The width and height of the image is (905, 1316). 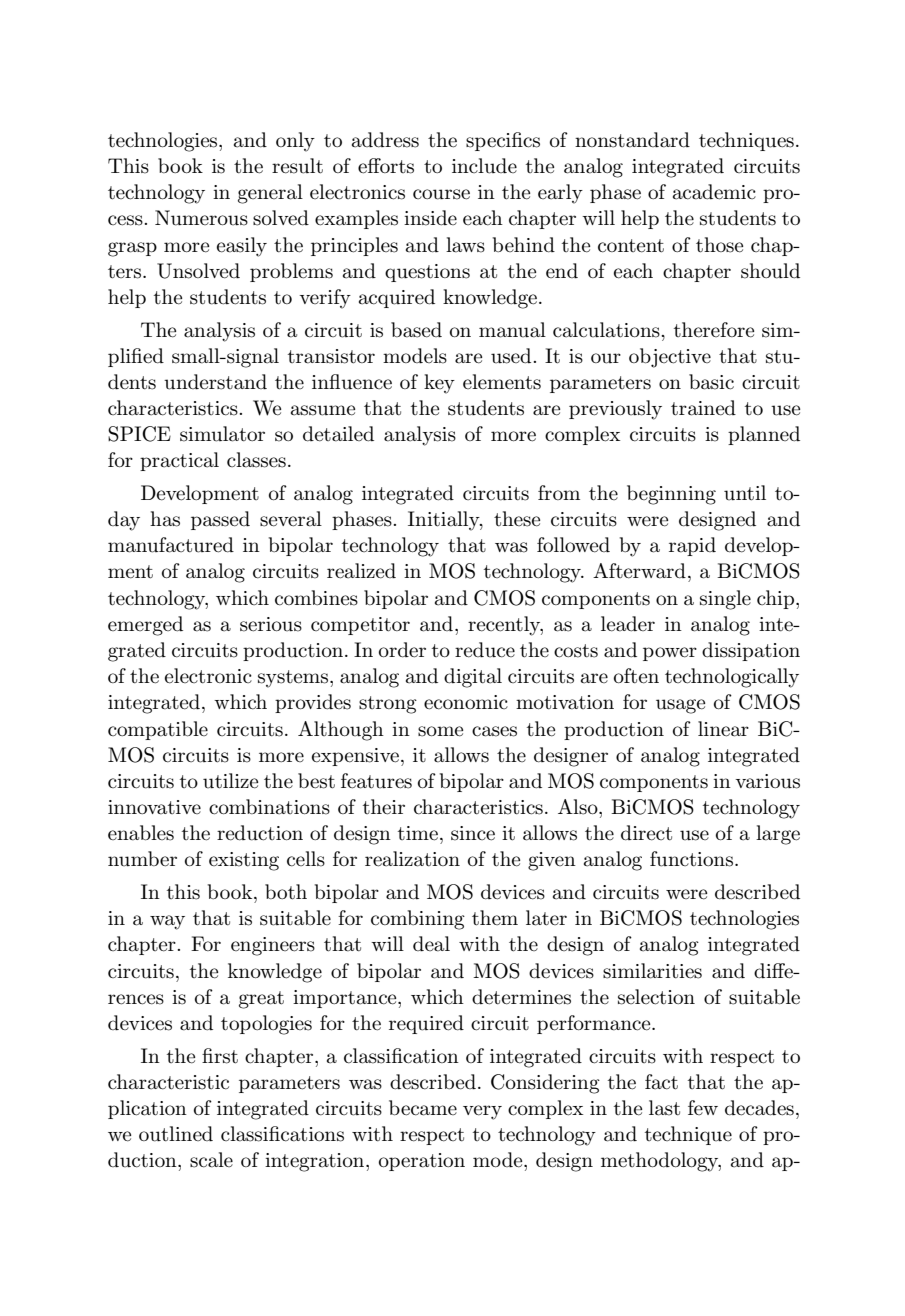 I want to click on reduce, so click(x=485, y=650).
